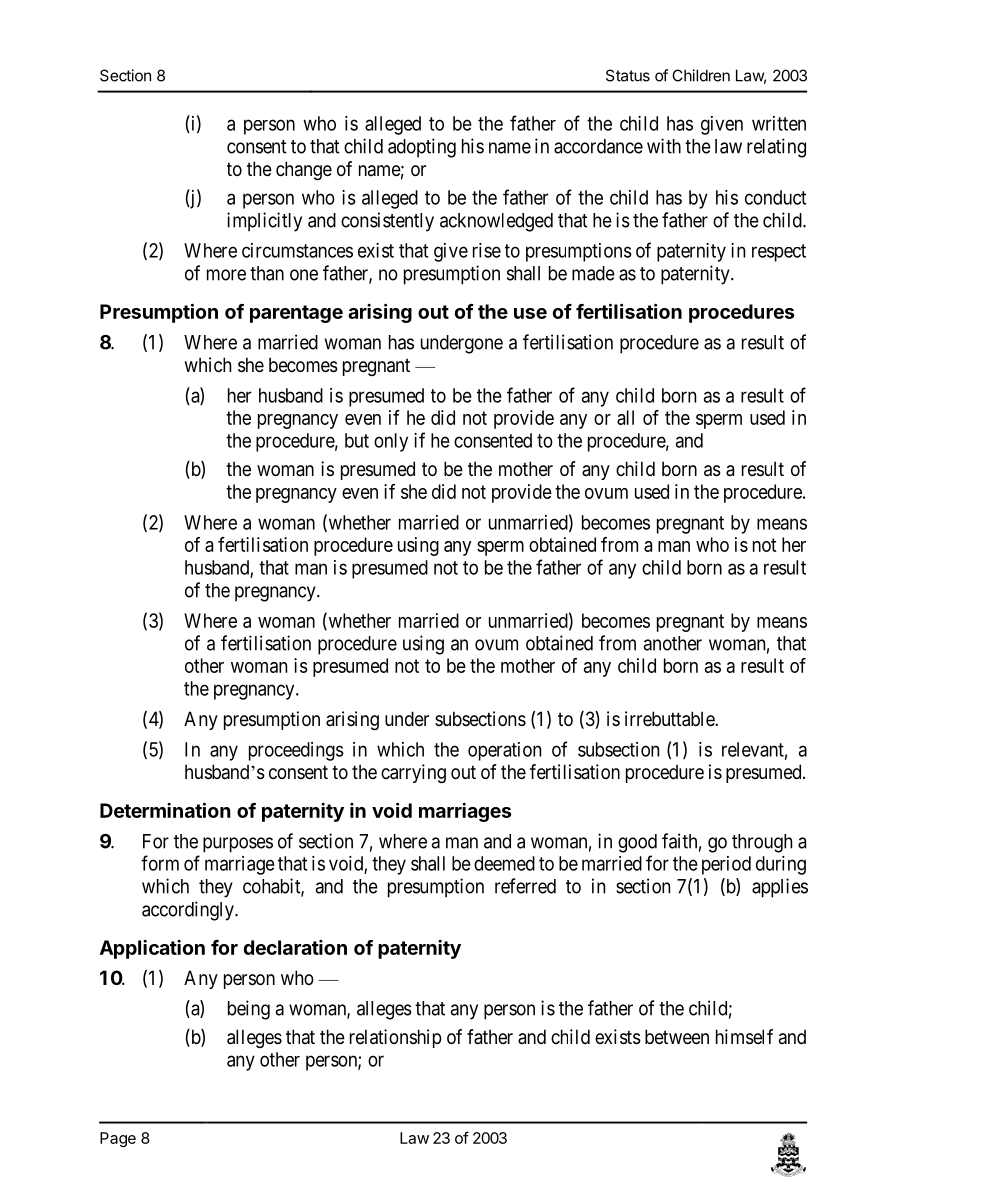 This screenshot has width=991, height=1204. Describe the element at coordinates (677, 1037) in the screenshot. I see `between` at that location.
